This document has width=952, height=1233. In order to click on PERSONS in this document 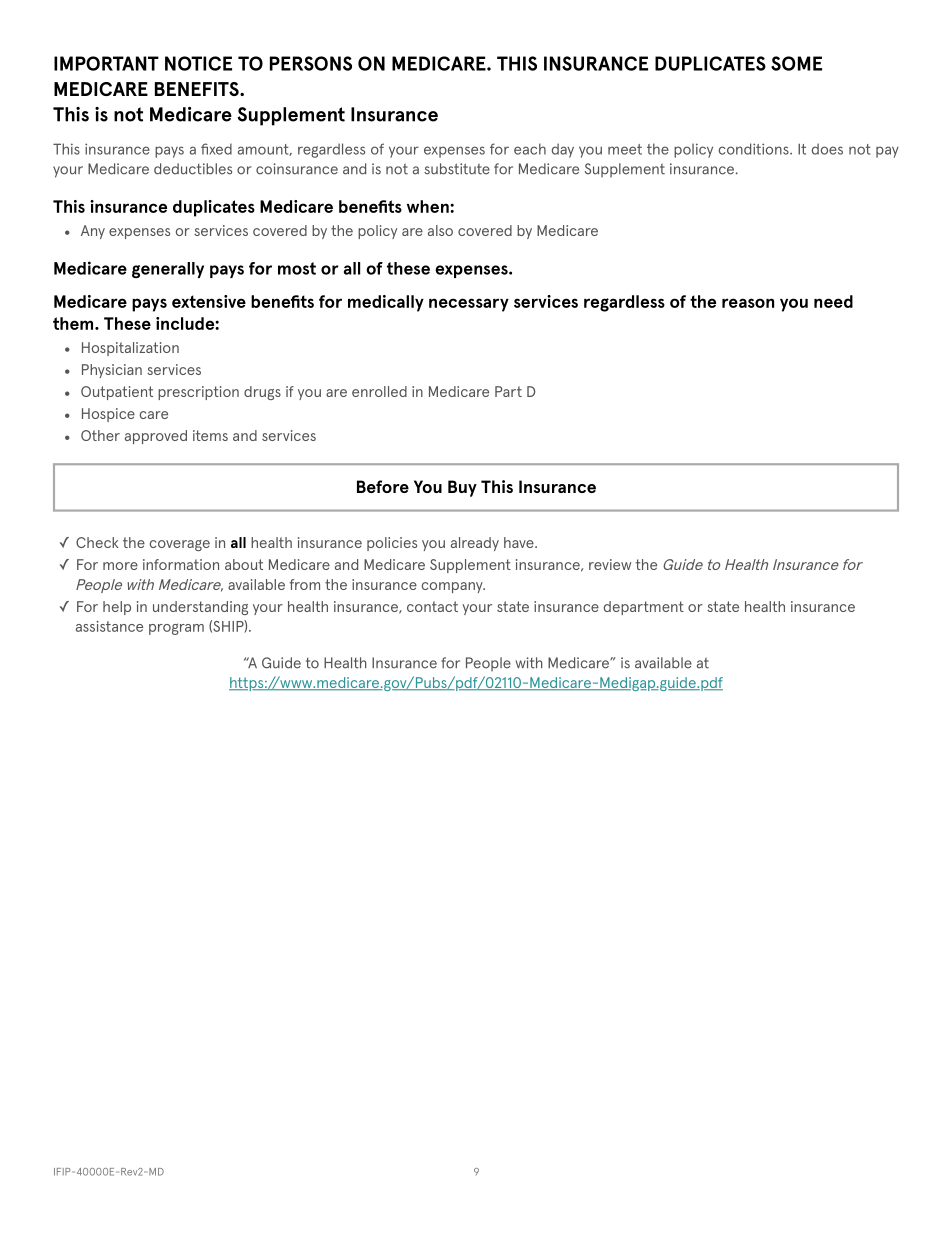, I will do `click(311, 63)`.
